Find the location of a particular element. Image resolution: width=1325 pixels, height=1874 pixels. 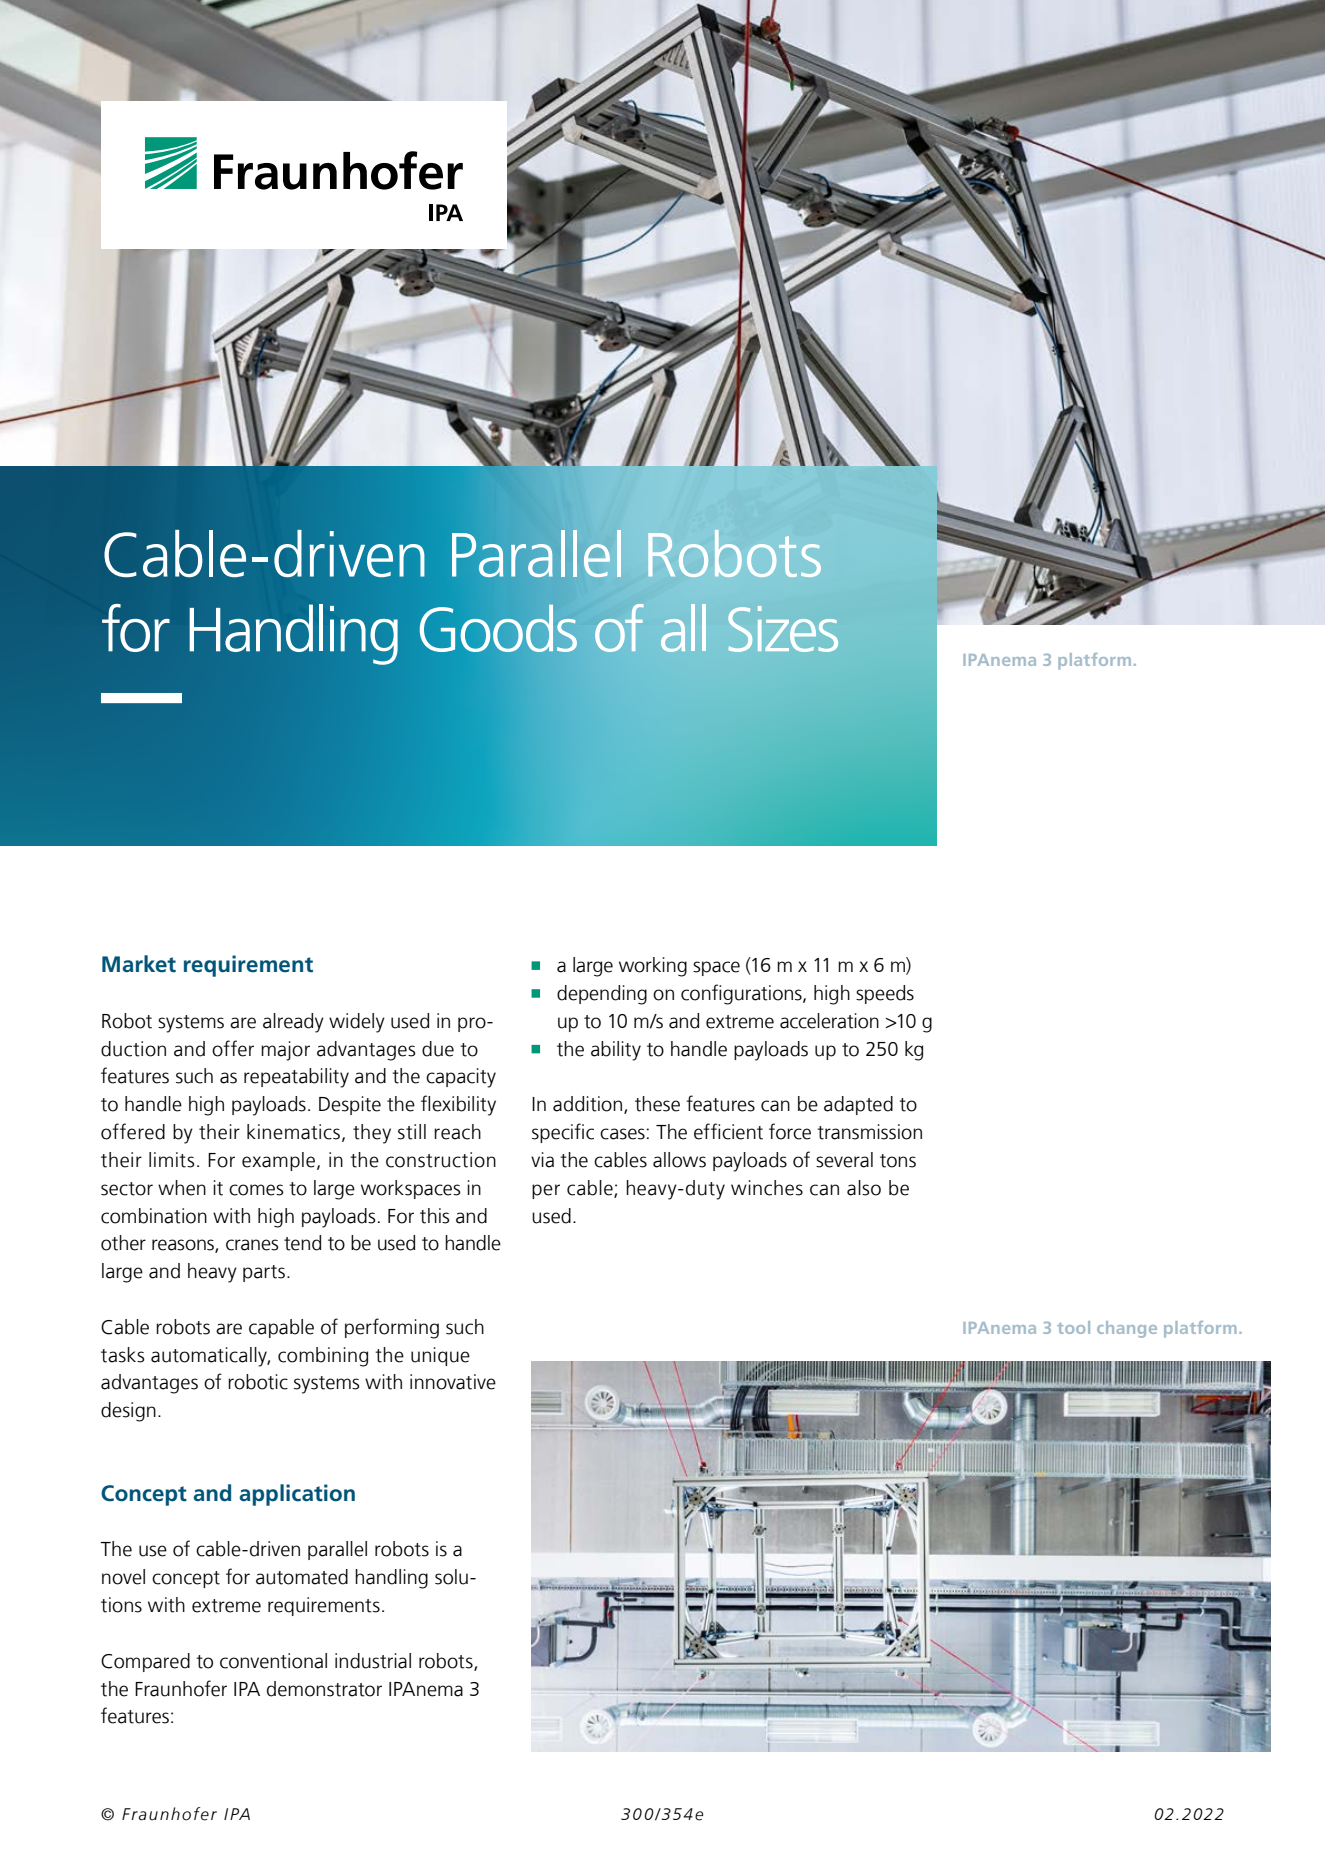

Goods is located at coordinates (498, 628).
